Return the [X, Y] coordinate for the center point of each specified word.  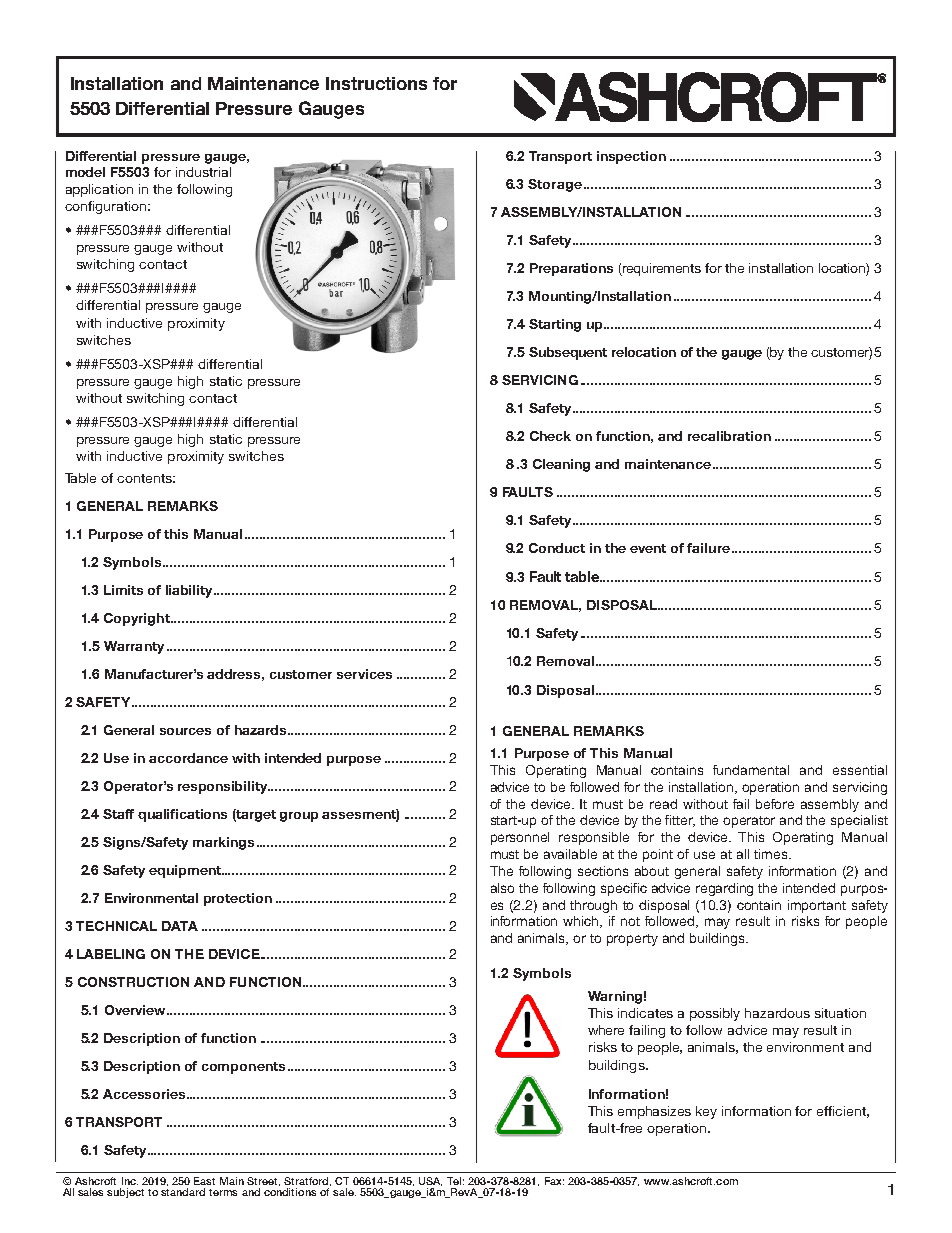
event [648, 548]
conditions [290, 1190]
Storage [555, 185]
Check [550, 436]
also [502, 888]
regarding [724, 889]
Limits [123, 590]
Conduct [557, 548]
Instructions [376, 83]
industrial [203, 172]
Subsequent [568, 353]
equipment [186, 871]
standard [183, 1190]
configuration [105, 207]
